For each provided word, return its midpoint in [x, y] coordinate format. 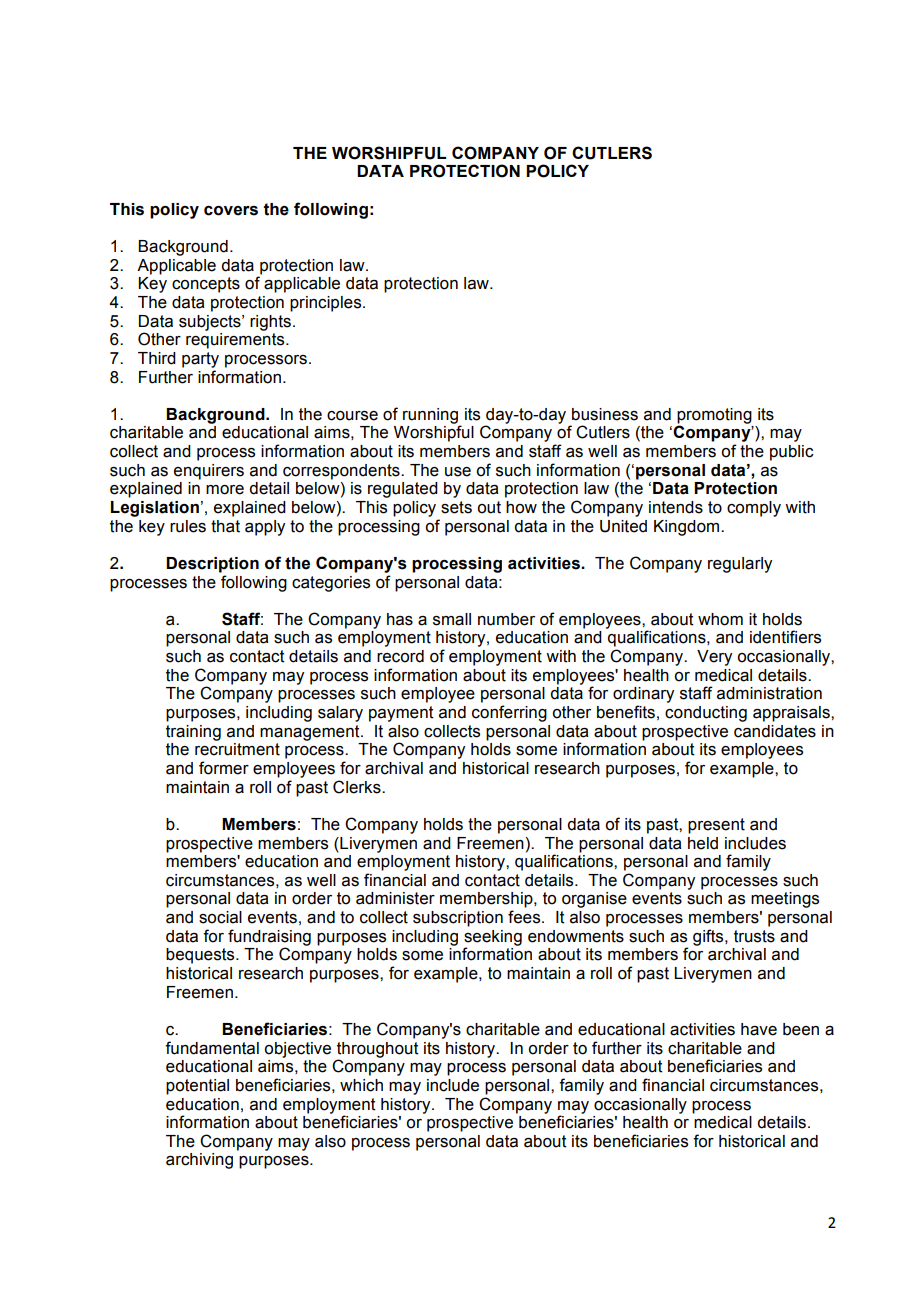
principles [327, 304]
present [716, 826]
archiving [199, 1161]
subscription [458, 919]
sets [456, 507]
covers [231, 211]
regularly [740, 565]
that [225, 526]
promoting [714, 417]
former [224, 768]
